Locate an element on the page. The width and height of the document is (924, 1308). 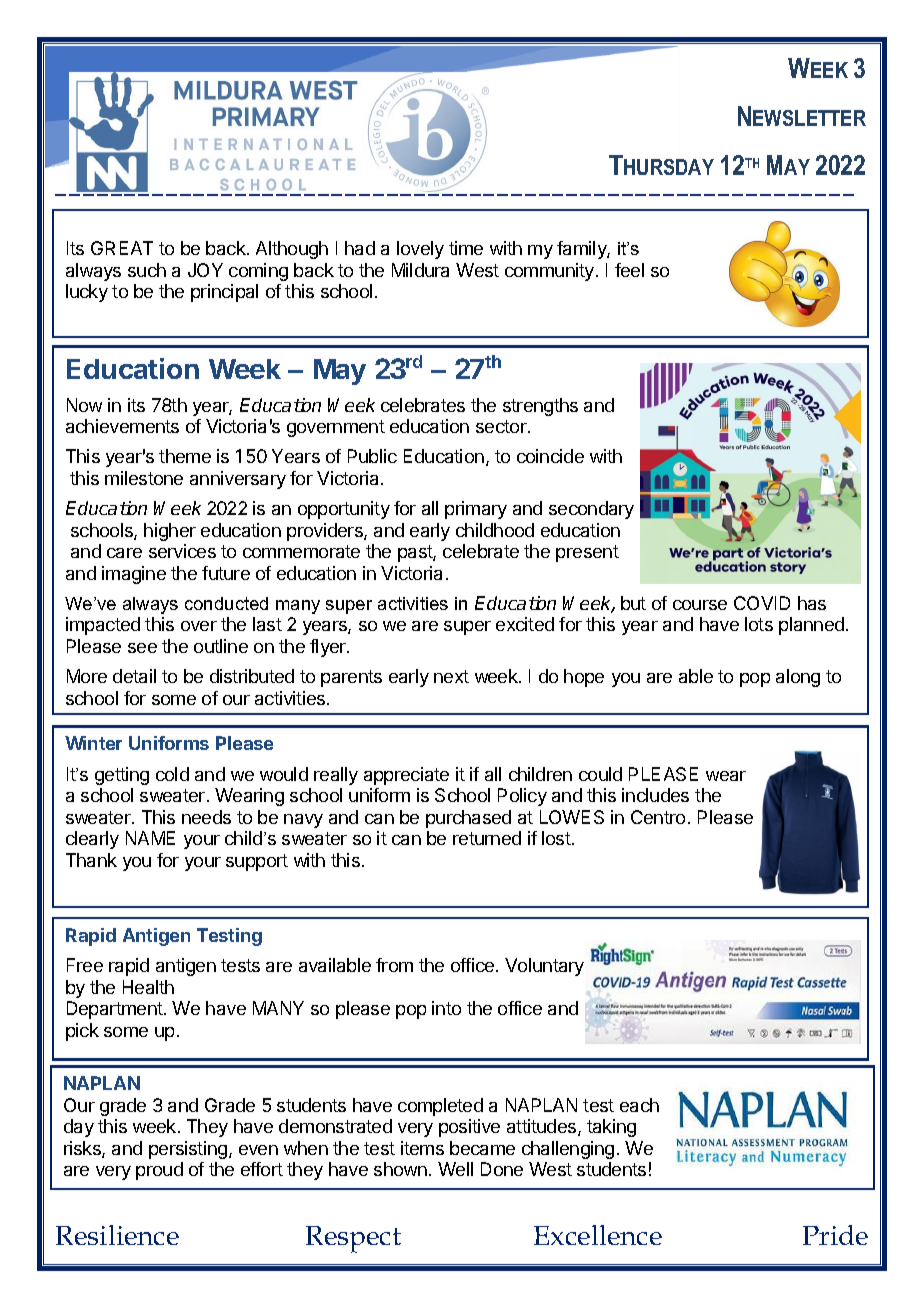
time is located at coordinates (466, 248).
